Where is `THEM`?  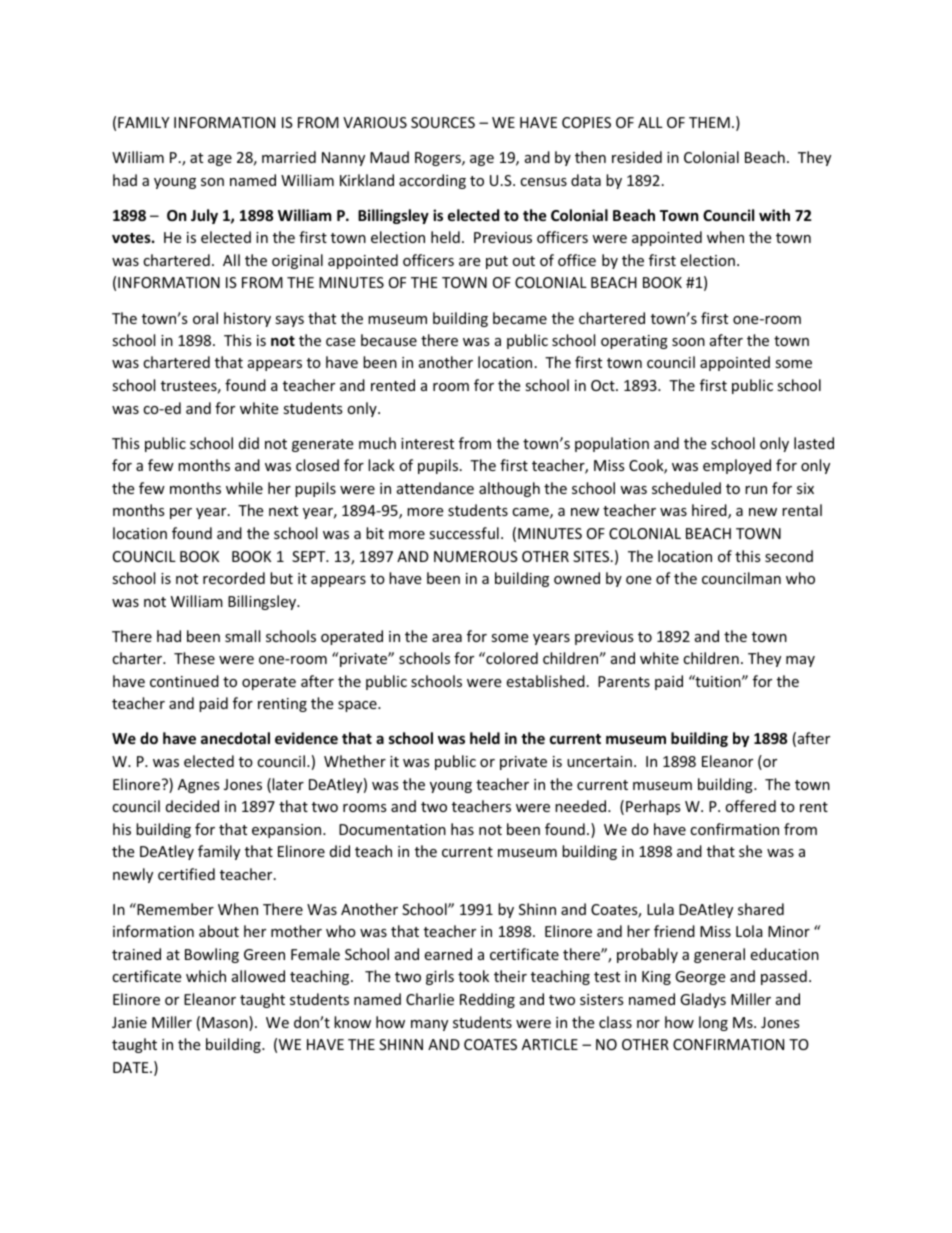 THEM is located at coordinates (709, 122).
